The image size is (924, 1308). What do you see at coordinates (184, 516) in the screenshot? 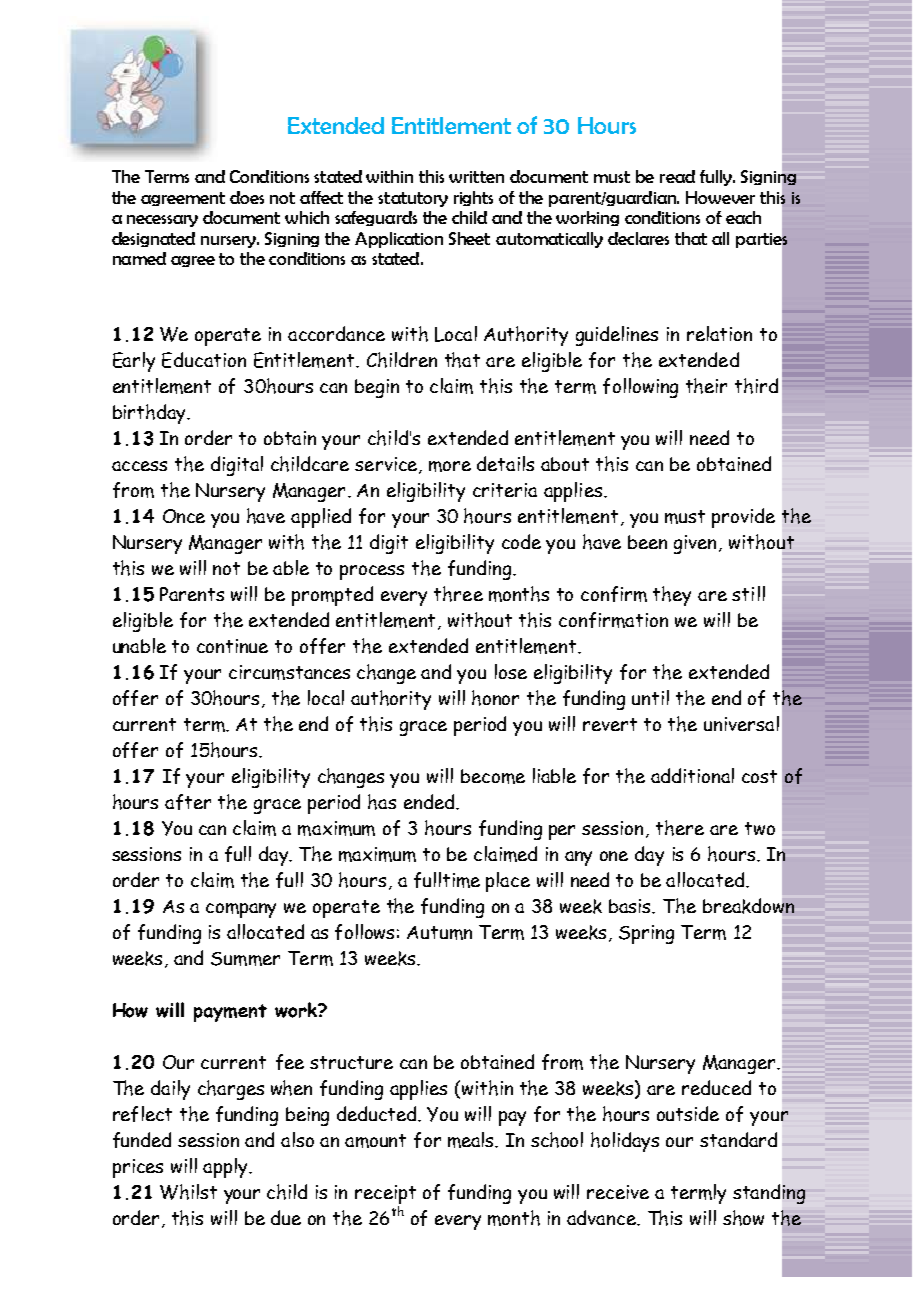
I see `Once` at bounding box center [184, 516].
